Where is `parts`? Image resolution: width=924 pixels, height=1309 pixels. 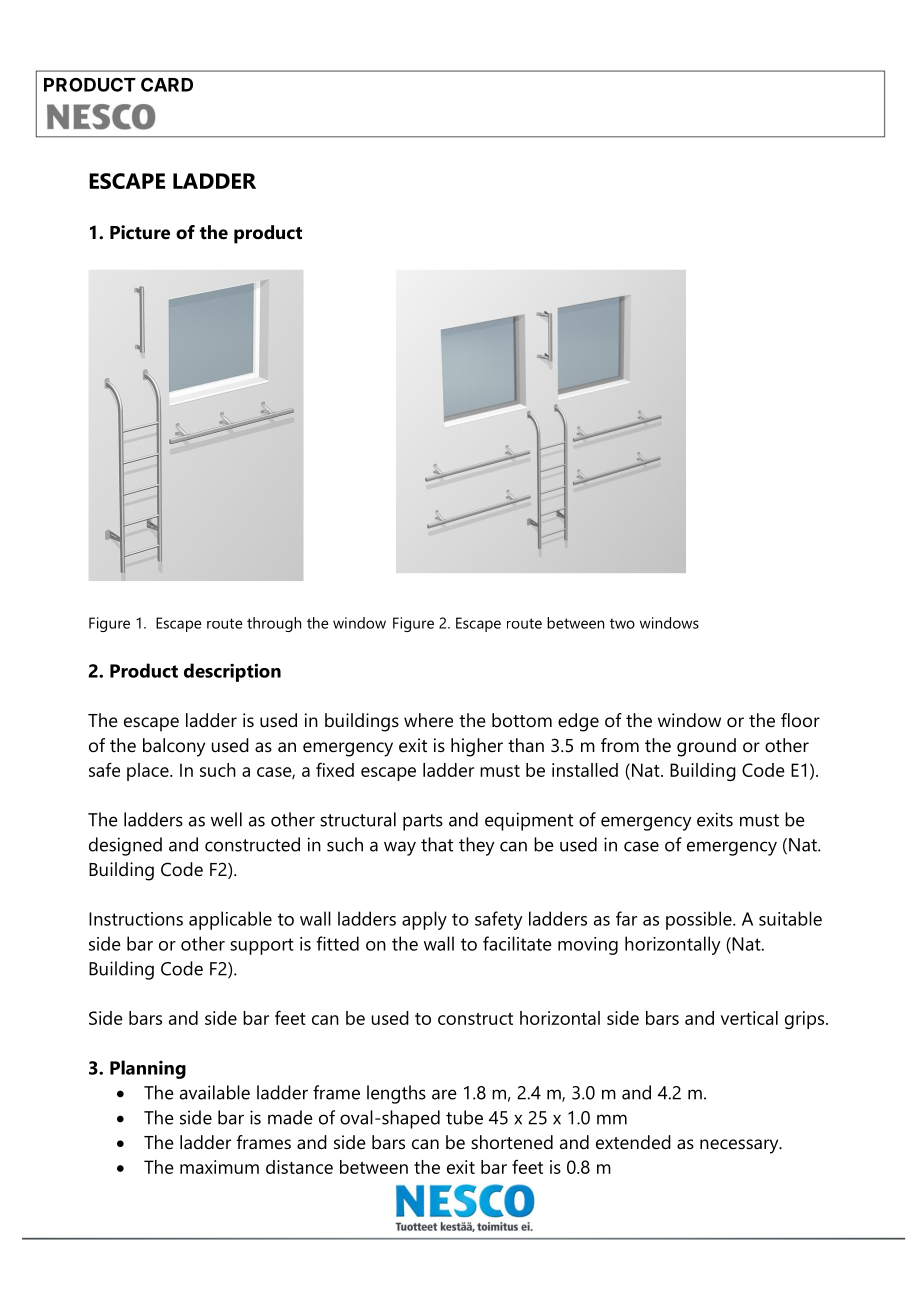
parts is located at coordinates (423, 822).
